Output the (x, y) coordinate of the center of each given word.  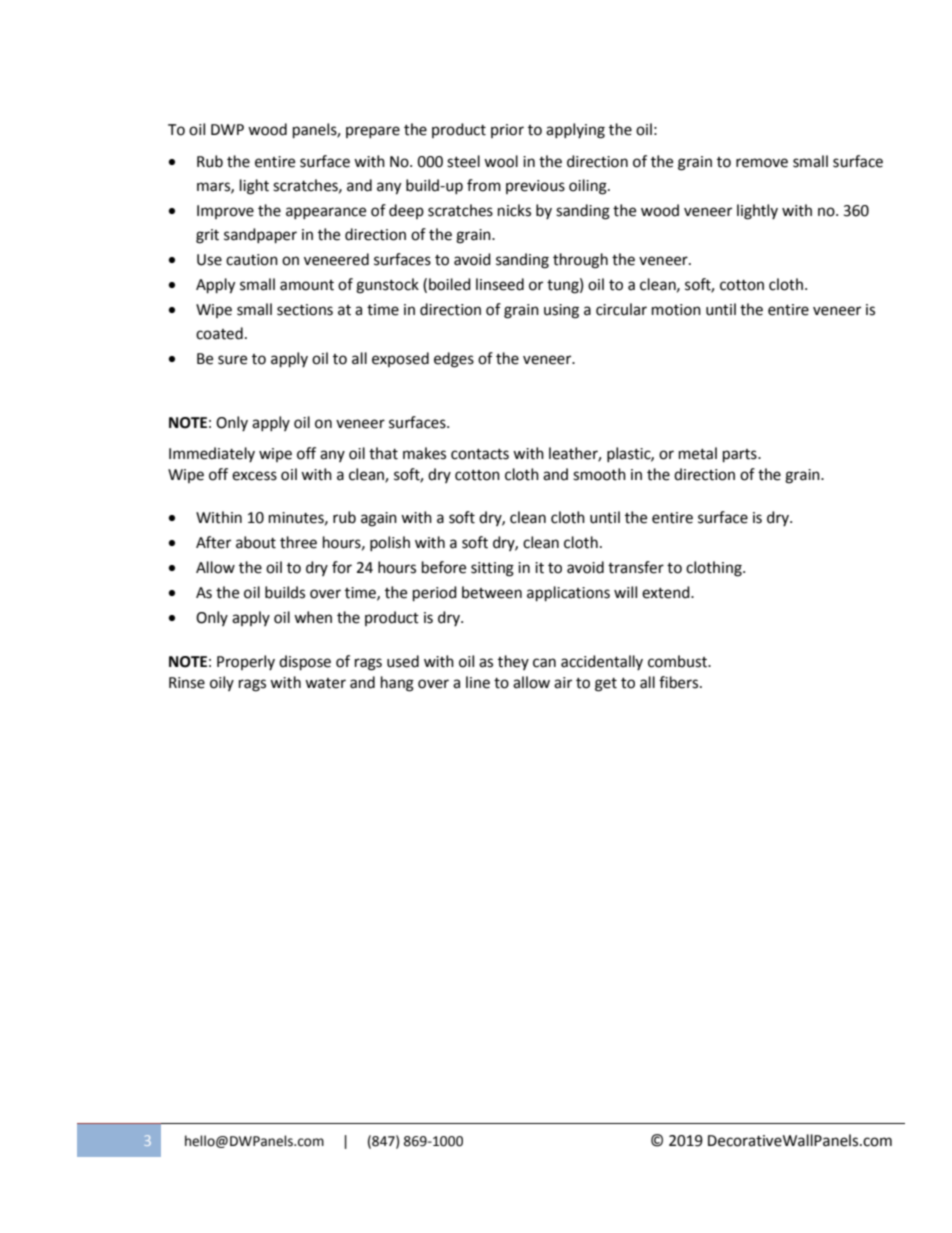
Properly (246, 662)
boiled (450, 284)
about (256, 542)
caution (252, 260)
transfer (636, 567)
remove (762, 163)
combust (679, 661)
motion (676, 310)
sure (232, 360)
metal (698, 453)
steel (463, 161)
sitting (492, 569)
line (478, 682)
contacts (480, 454)
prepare (373, 132)
